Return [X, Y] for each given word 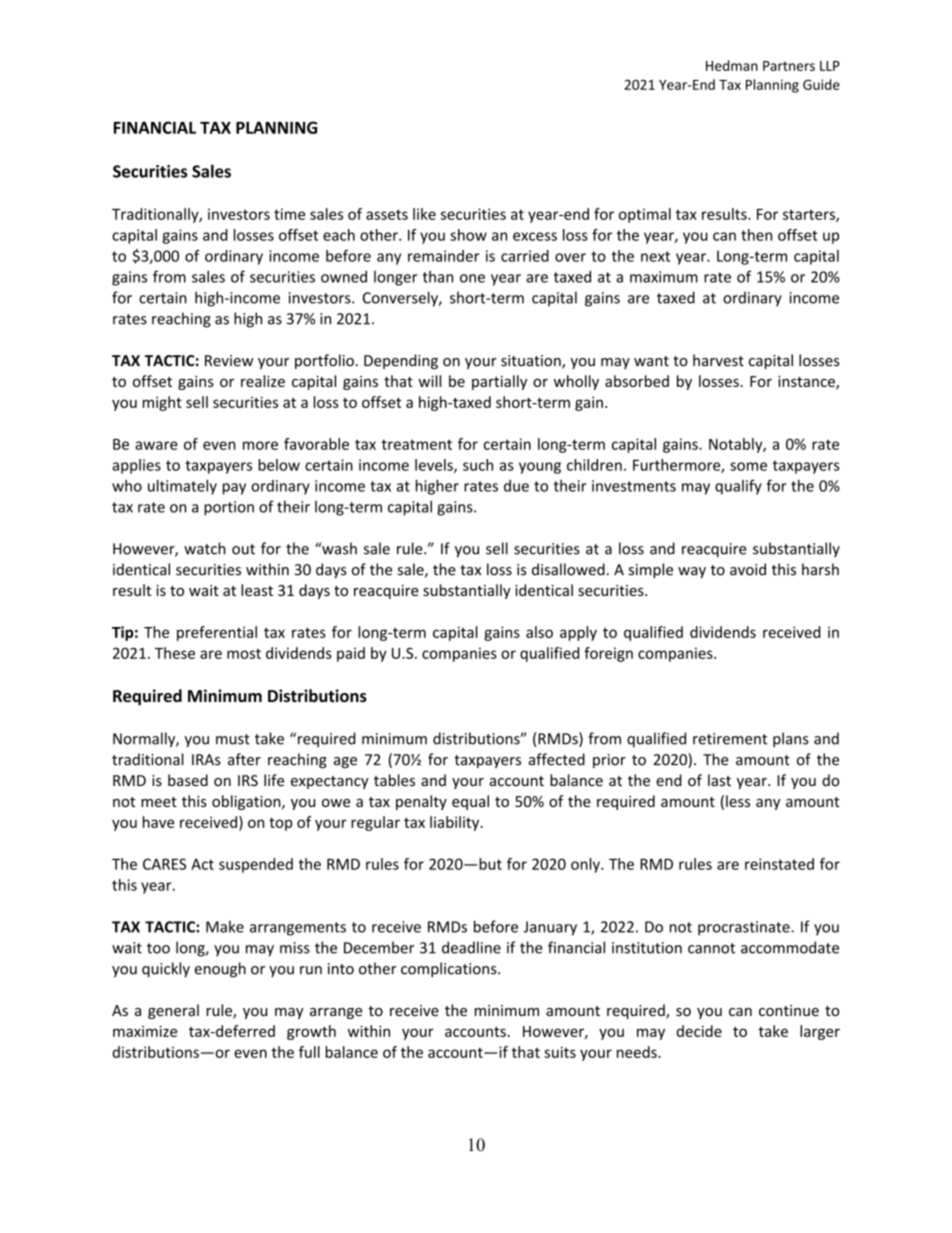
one [472, 278]
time [289, 214]
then [756, 235]
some [748, 466]
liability [456, 823]
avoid [748, 569]
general [173, 1011]
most [244, 654]
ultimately [182, 487]
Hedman [732, 65]
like [424, 214]
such [478, 465]
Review [229, 361]
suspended [256, 865]
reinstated [779, 864]
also [539, 632]
